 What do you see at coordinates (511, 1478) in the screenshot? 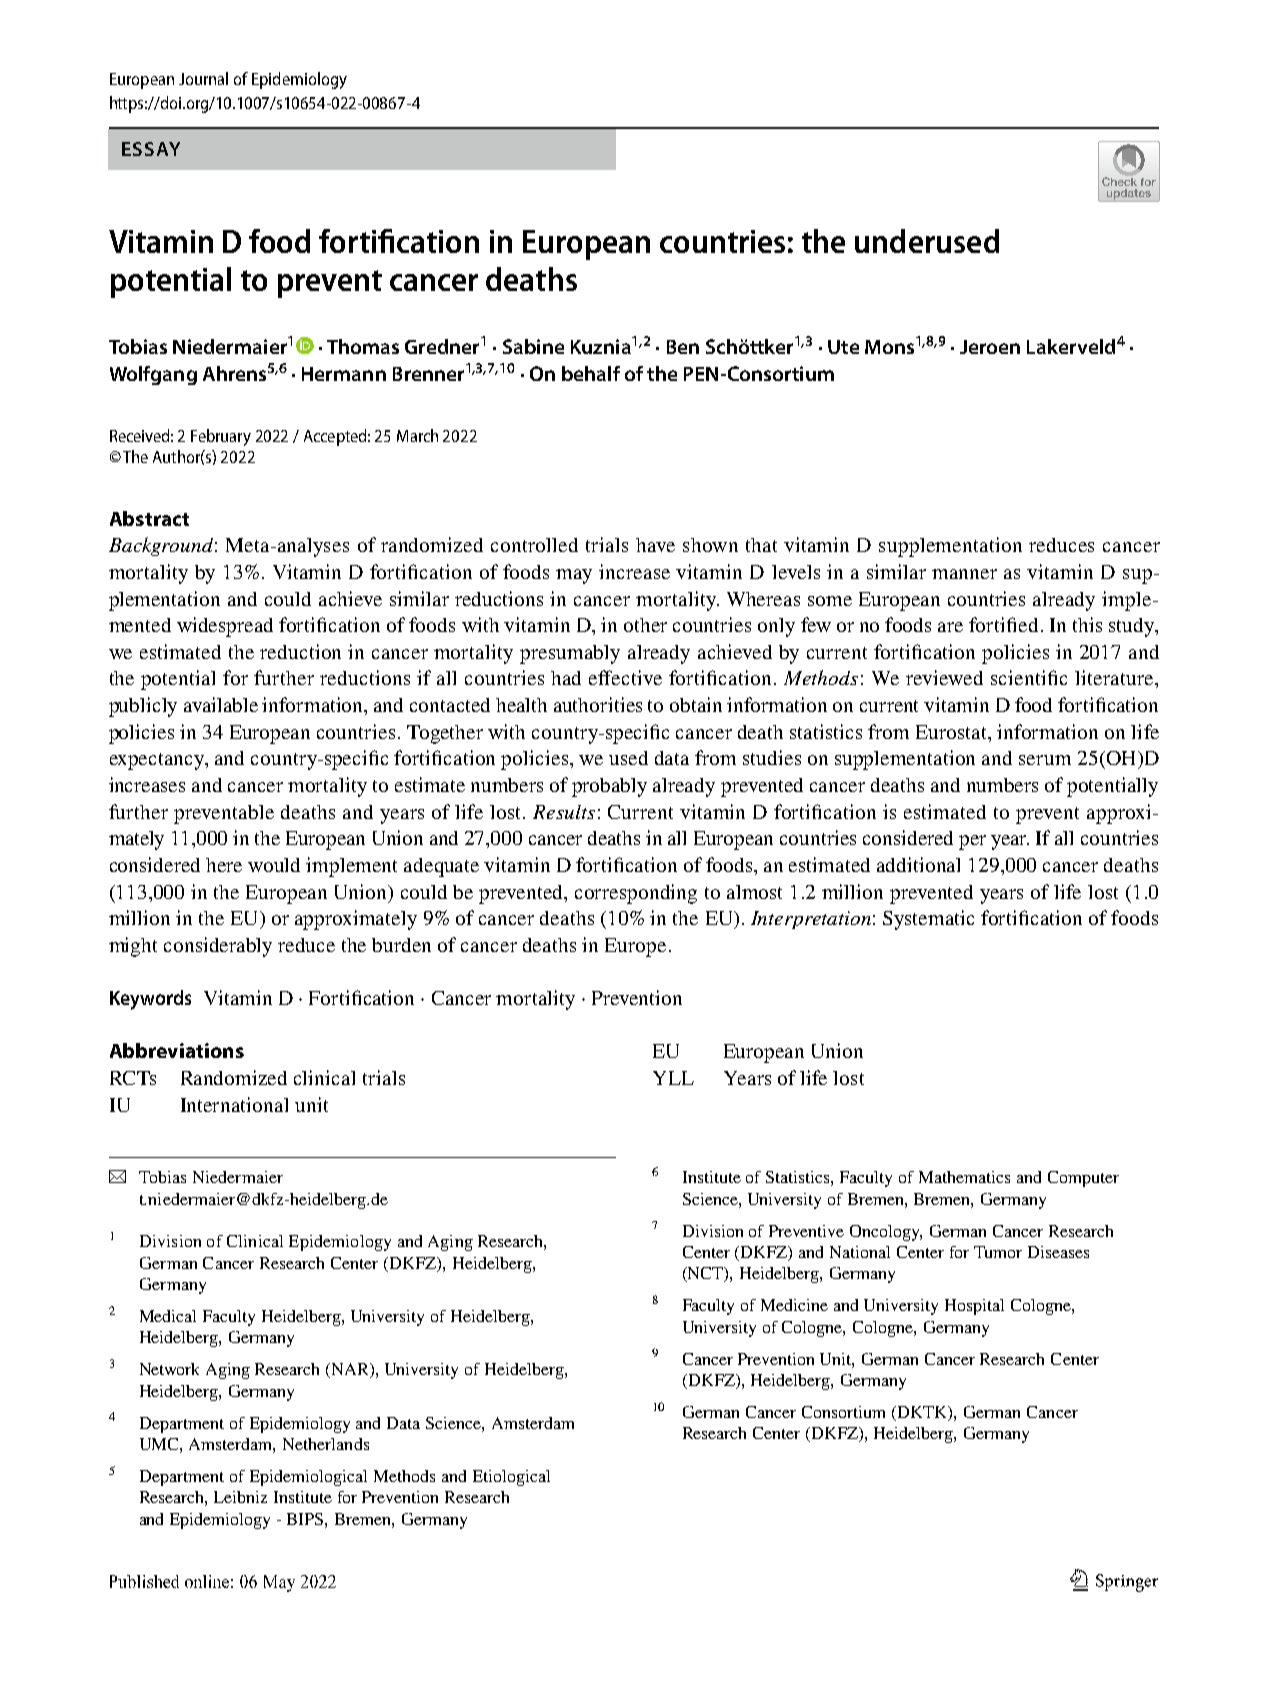
I see `Etiological` at bounding box center [511, 1478].
